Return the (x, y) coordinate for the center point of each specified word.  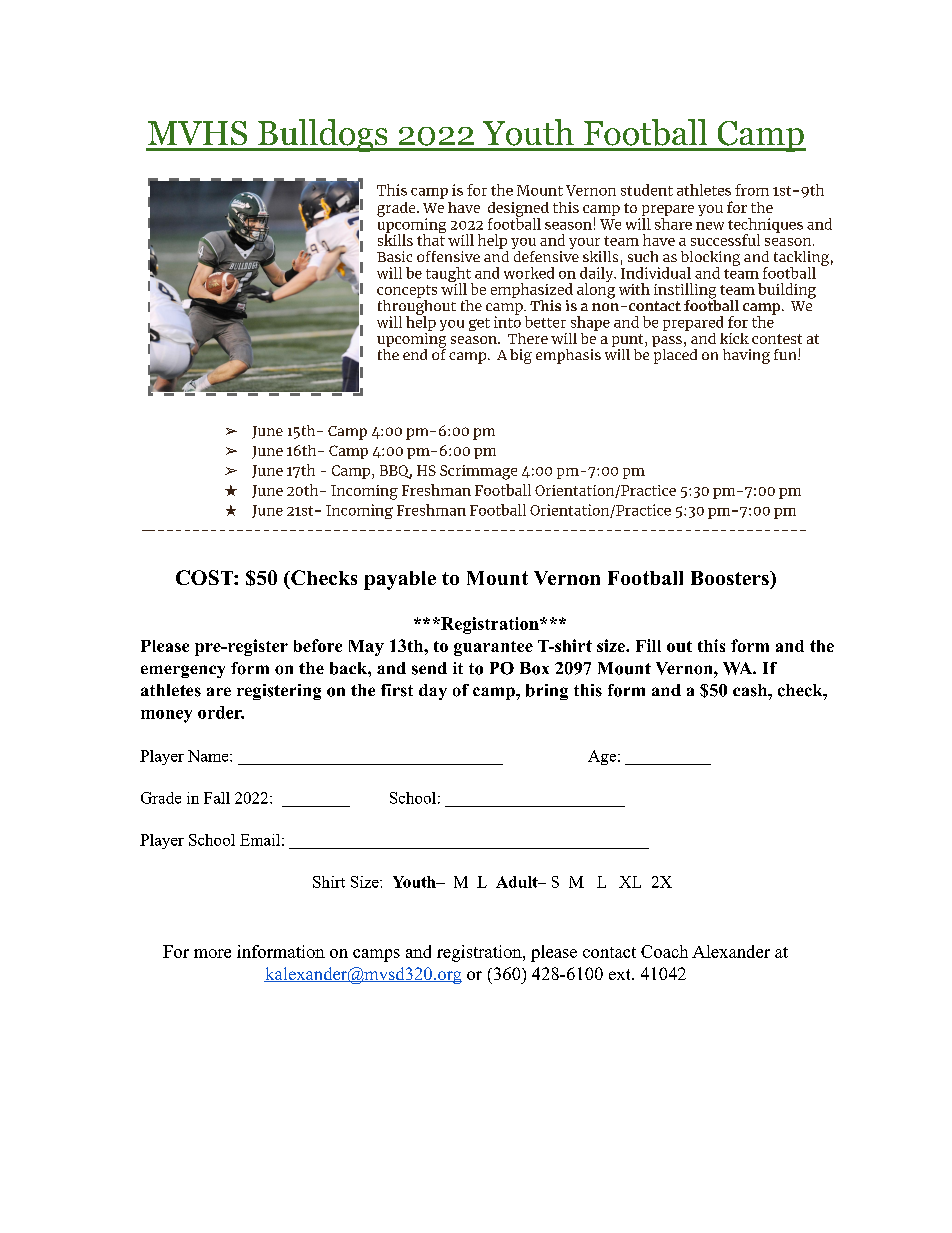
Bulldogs (323, 135)
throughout (417, 307)
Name (209, 756)
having (746, 356)
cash (751, 690)
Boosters (731, 578)
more (212, 953)
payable (400, 580)
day (433, 692)
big (521, 356)
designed (518, 210)
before (318, 645)
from (752, 190)
